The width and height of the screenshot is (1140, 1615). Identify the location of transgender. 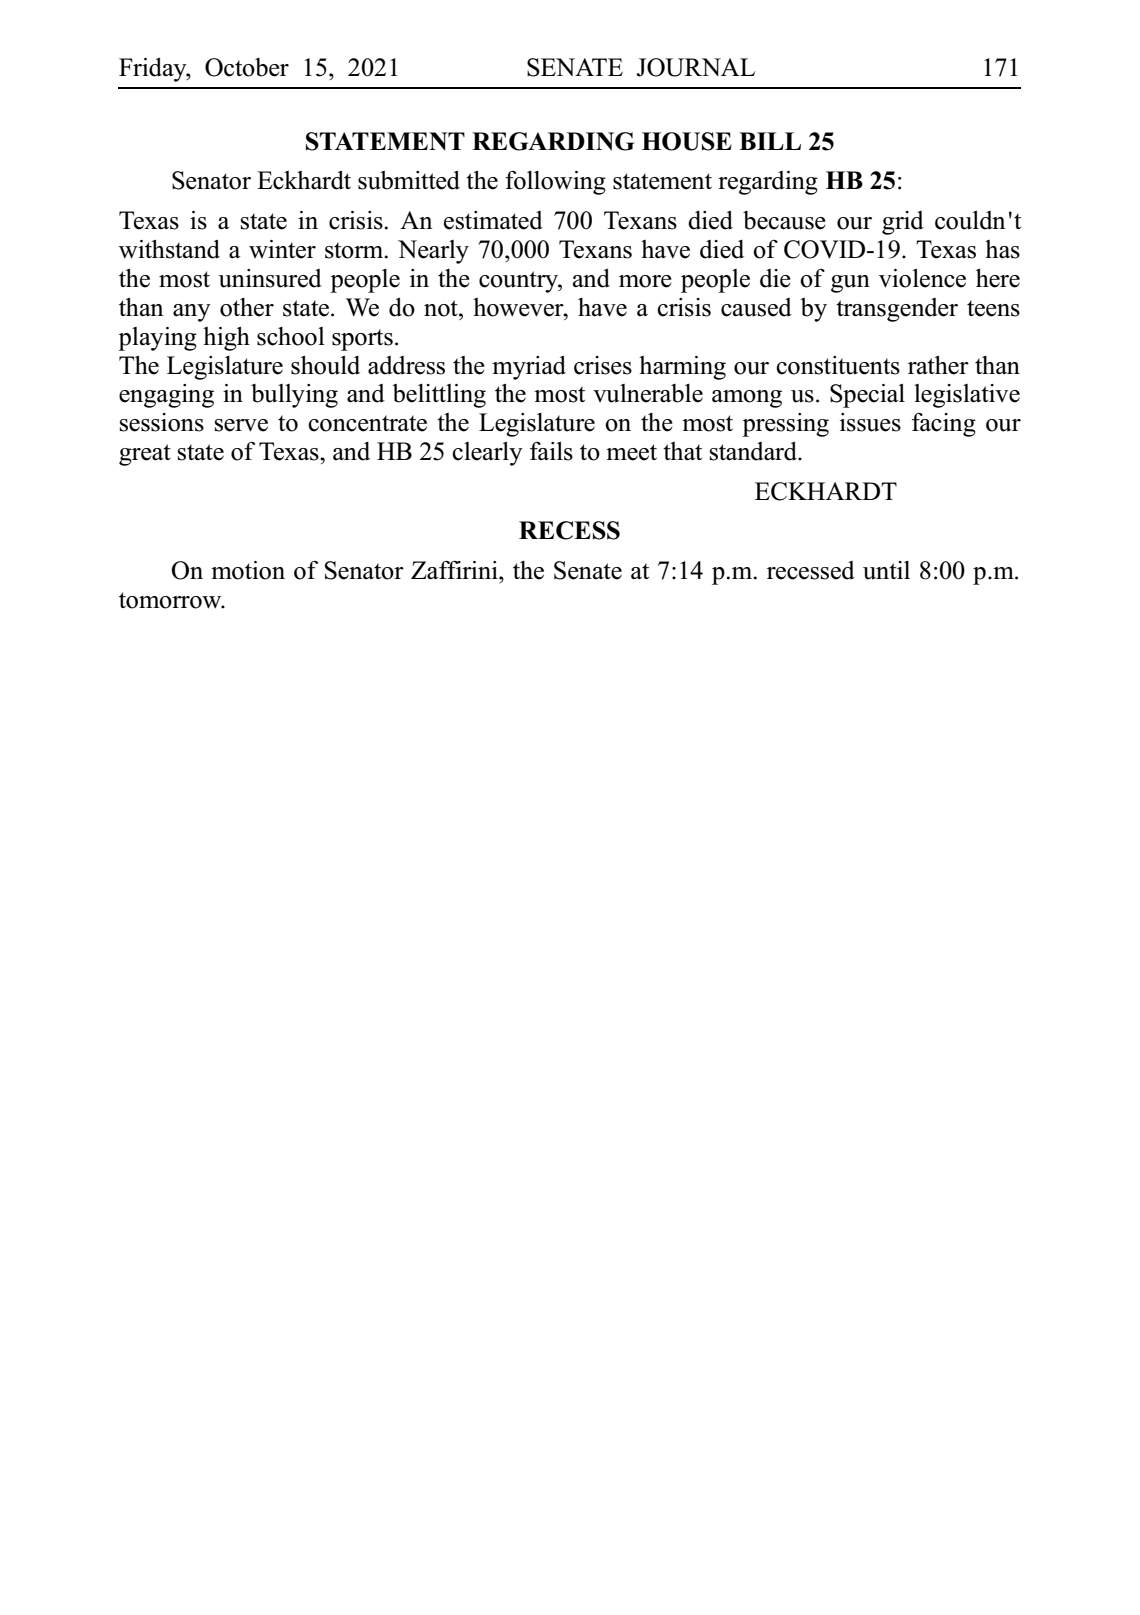
(897, 310).
